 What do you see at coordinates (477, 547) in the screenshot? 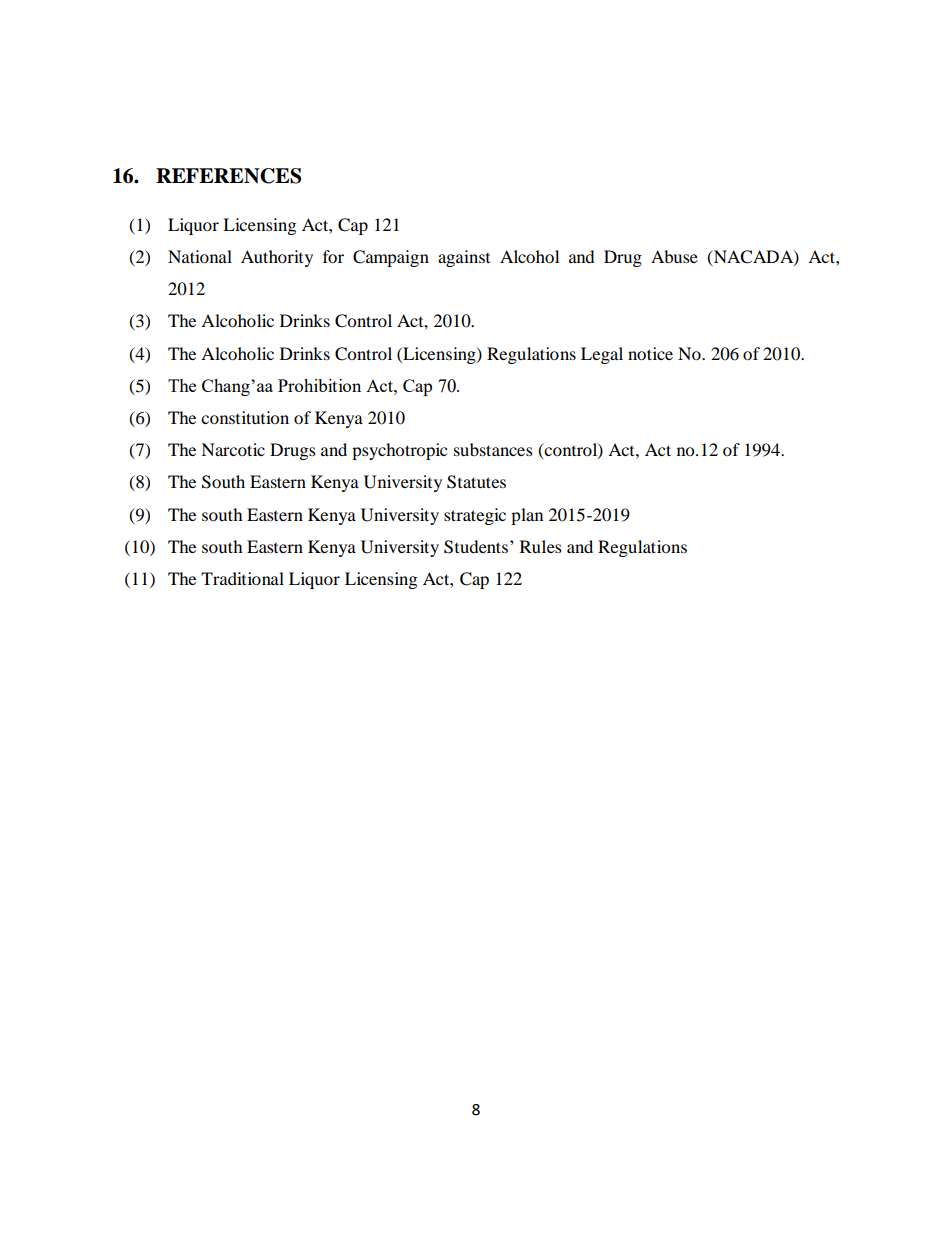
I see `Students` at bounding box center [477, 547].
